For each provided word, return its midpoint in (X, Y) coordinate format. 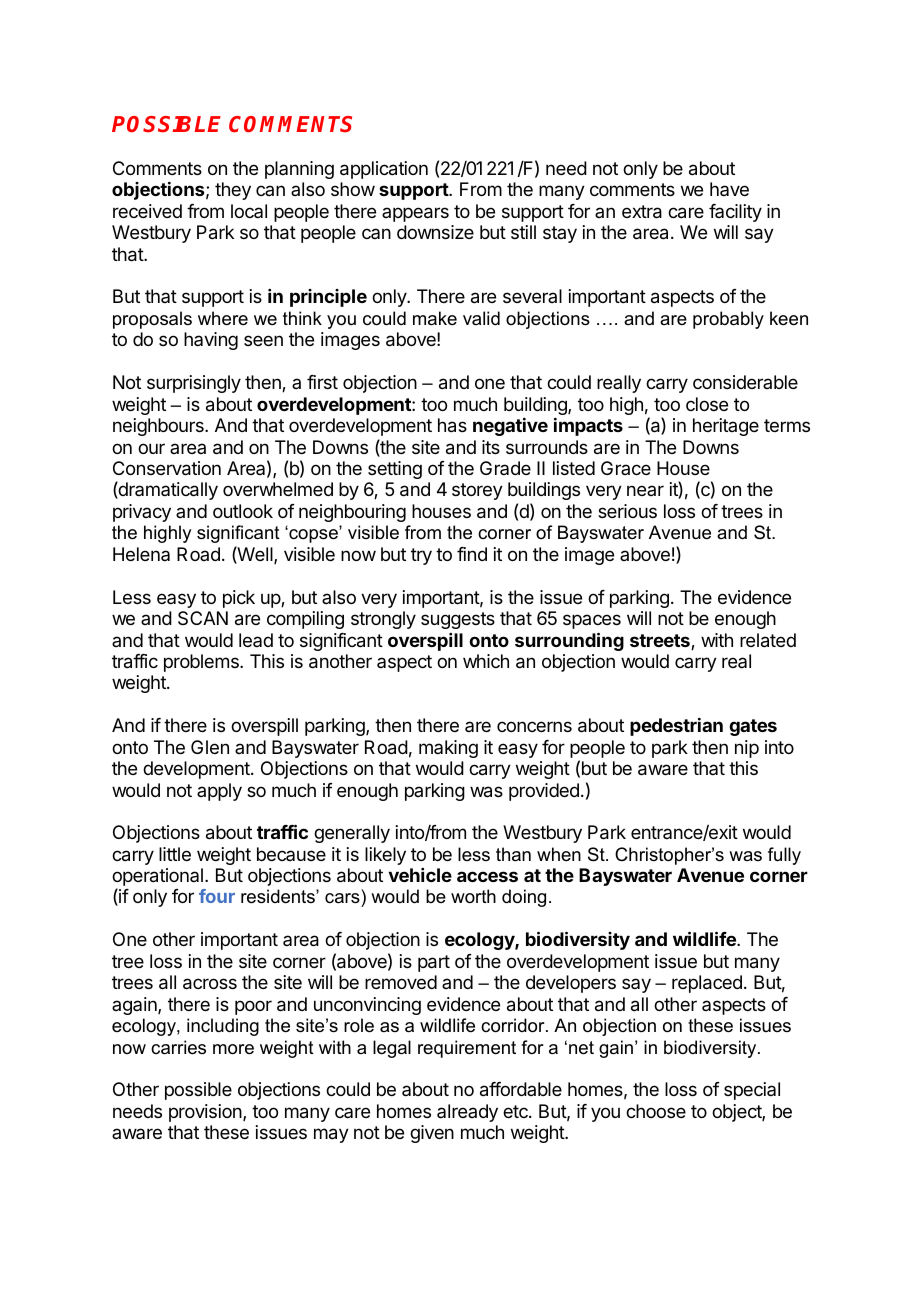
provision (205, 1113)
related (768, 640)
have (729, 189)
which (486, 661)
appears (415, 214)
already (467, 1113)
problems (202, 663)
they (233, 191)
